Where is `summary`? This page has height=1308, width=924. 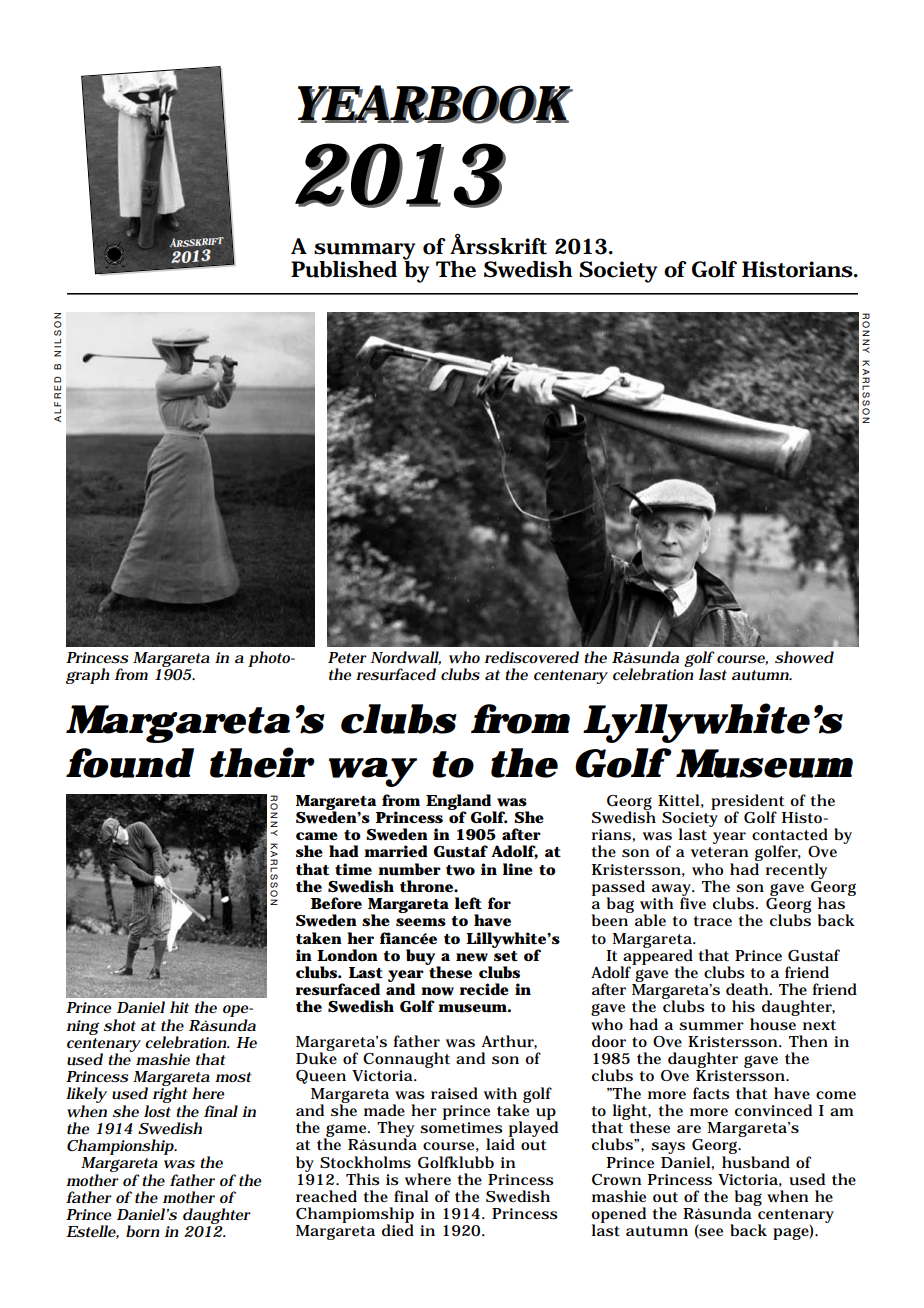 summary is located at coordinates (364, 252).
